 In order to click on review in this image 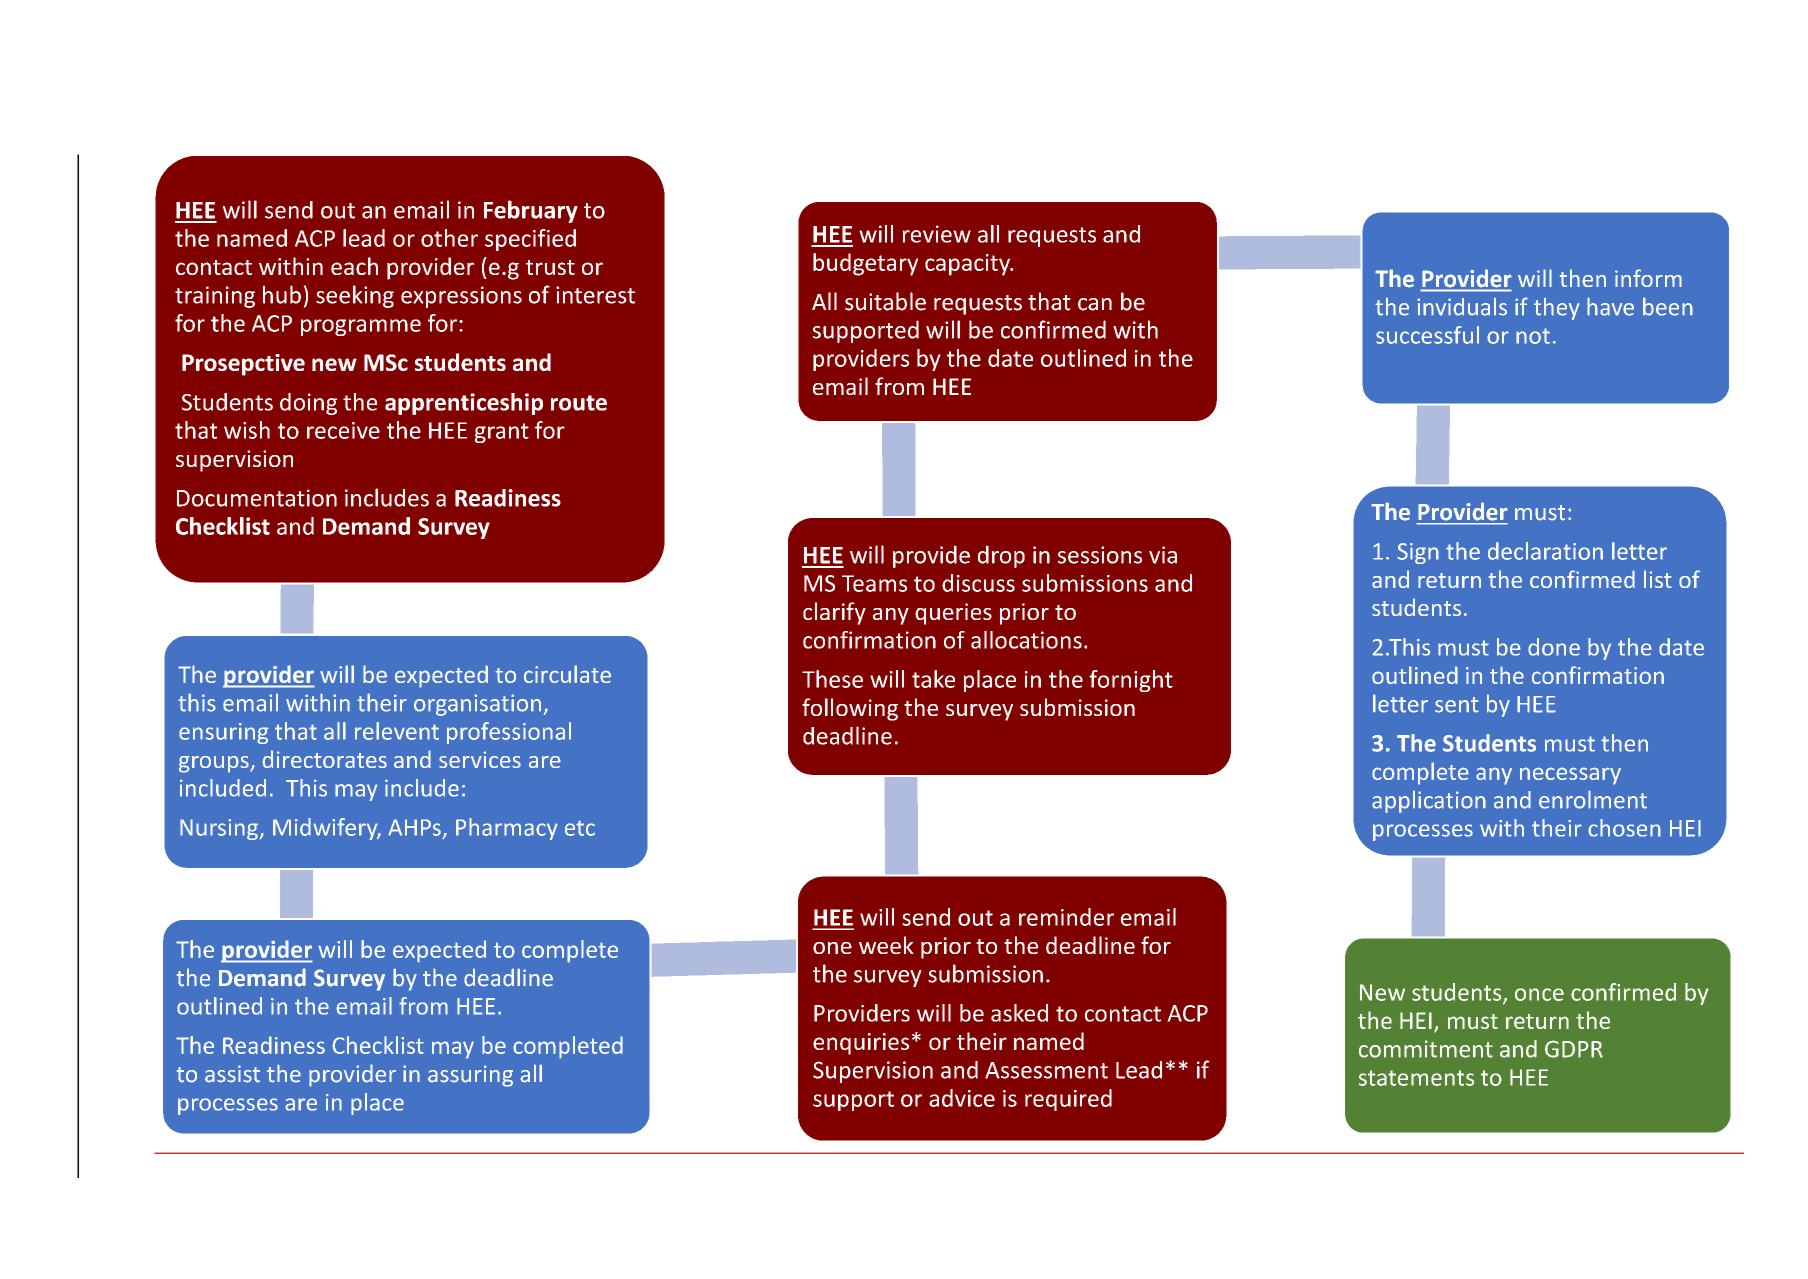, I will do `click(937, 234)`.
